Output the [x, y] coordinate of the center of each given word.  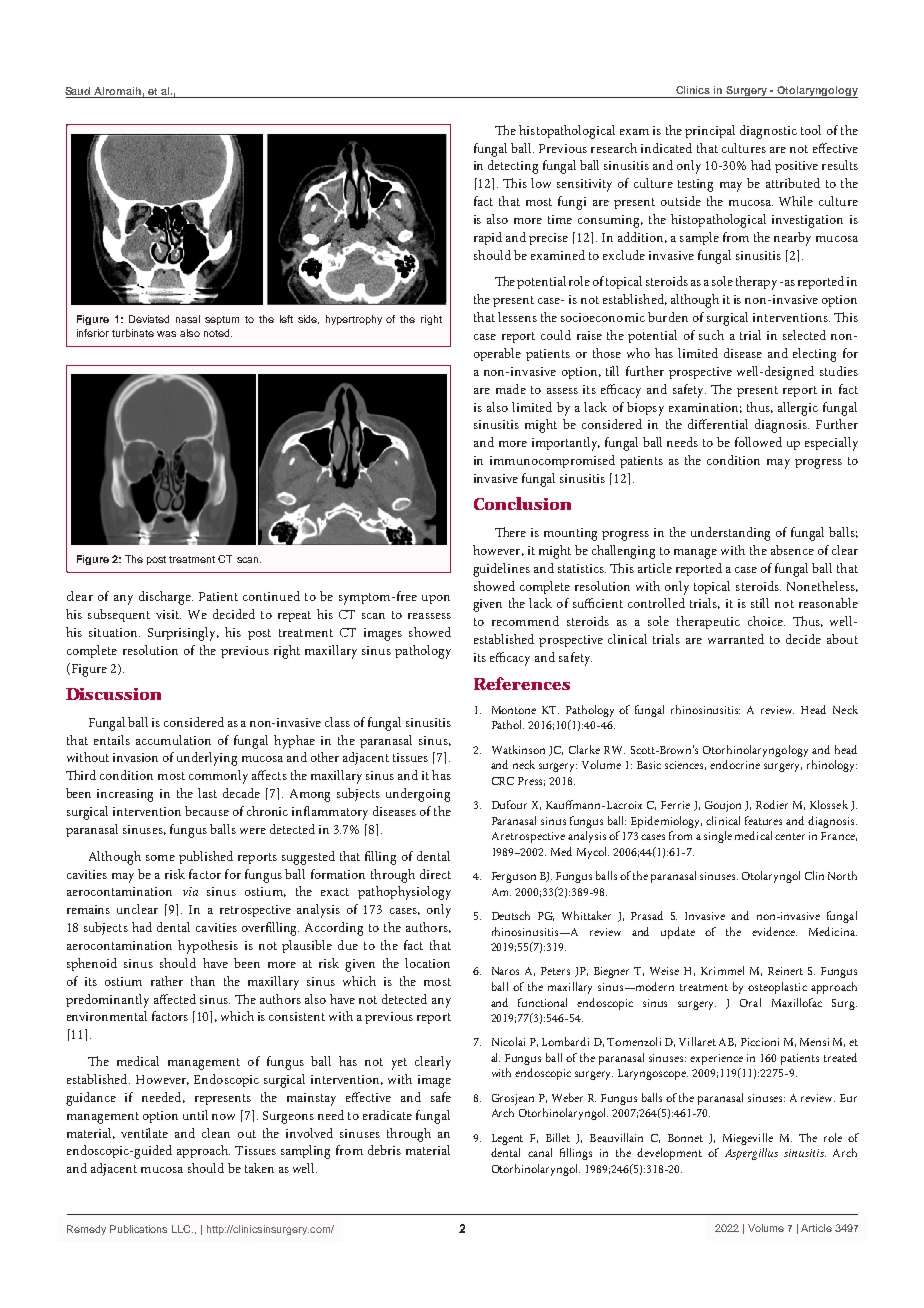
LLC [182, 1229]
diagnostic [768, 132]
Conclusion [522, 503]
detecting [513, 167]
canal [540, 1152]
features [763, 820]
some [160, 858]
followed [758, 442]
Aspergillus [751, 1154]
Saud [79, 92]
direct [435, 874]
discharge [166, 598]
